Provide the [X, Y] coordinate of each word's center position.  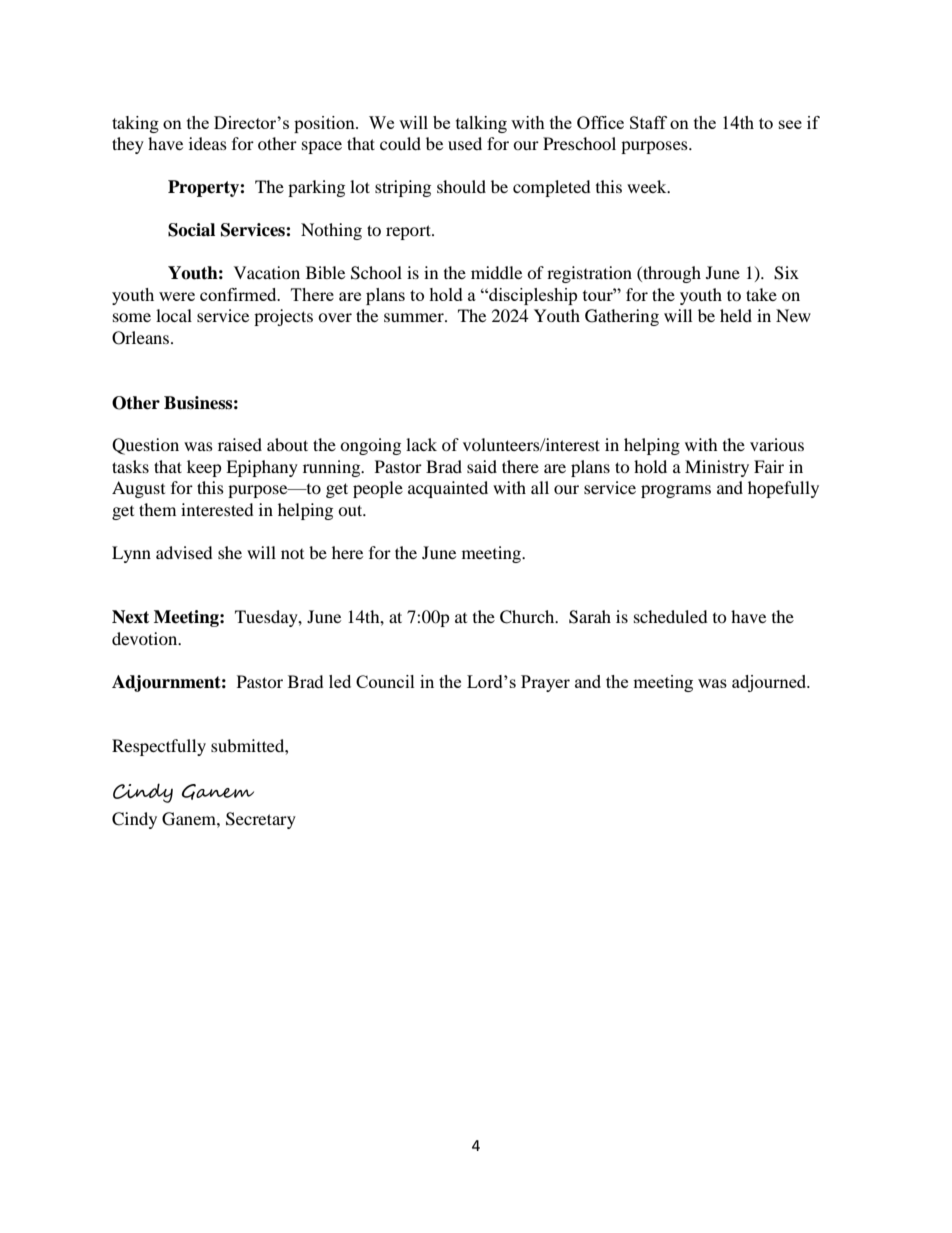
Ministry [717, 468]
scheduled [671, 616]
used [465, 143]
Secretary [261, 820]
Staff [648, 122]
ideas [208, 143]
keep [204, 468]
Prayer [545, 683]
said [482, 466]
